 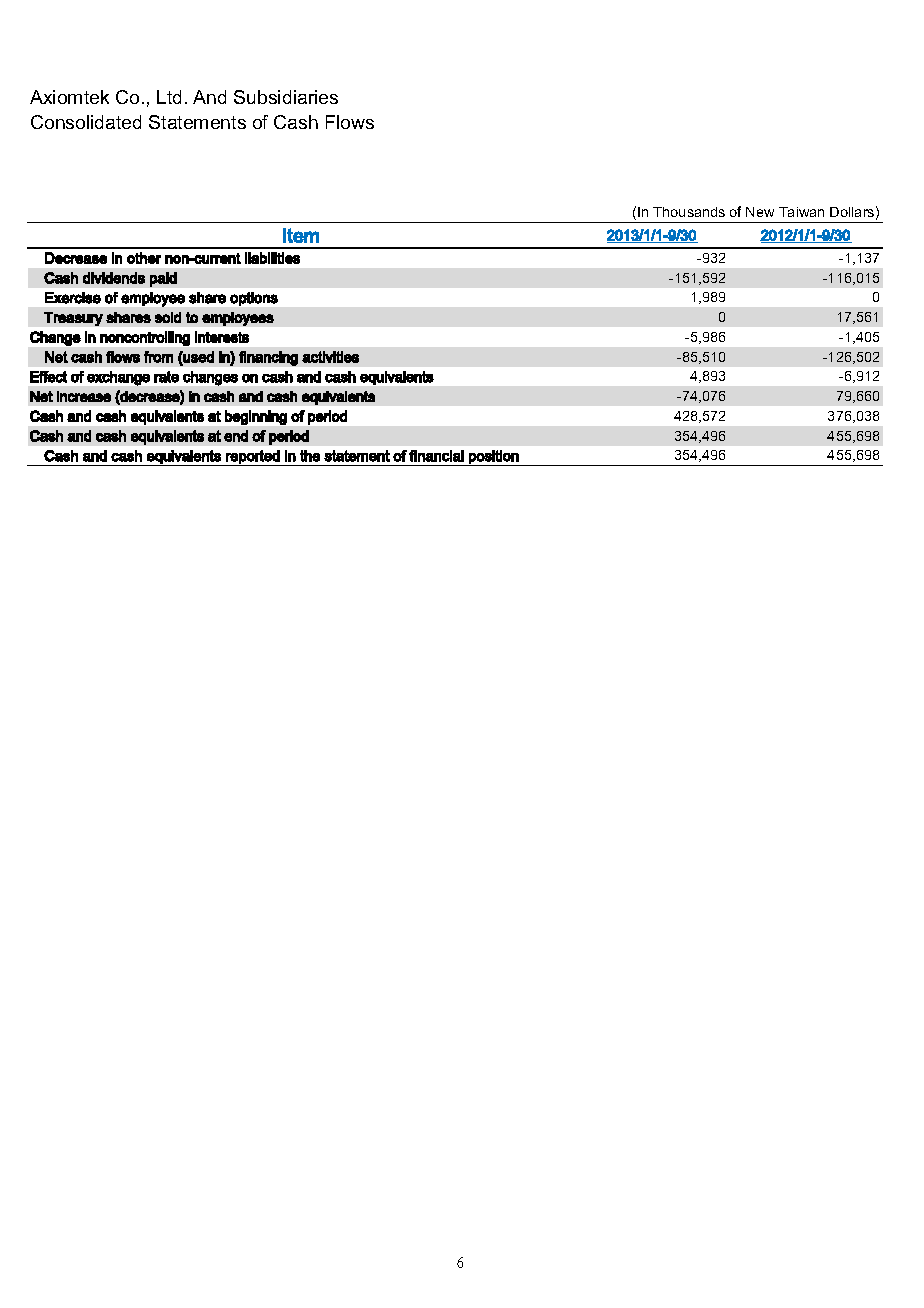 What do you see at coordinates (760, 212) in the screenshot?
I see `New` at bounding box center [760, 212].
